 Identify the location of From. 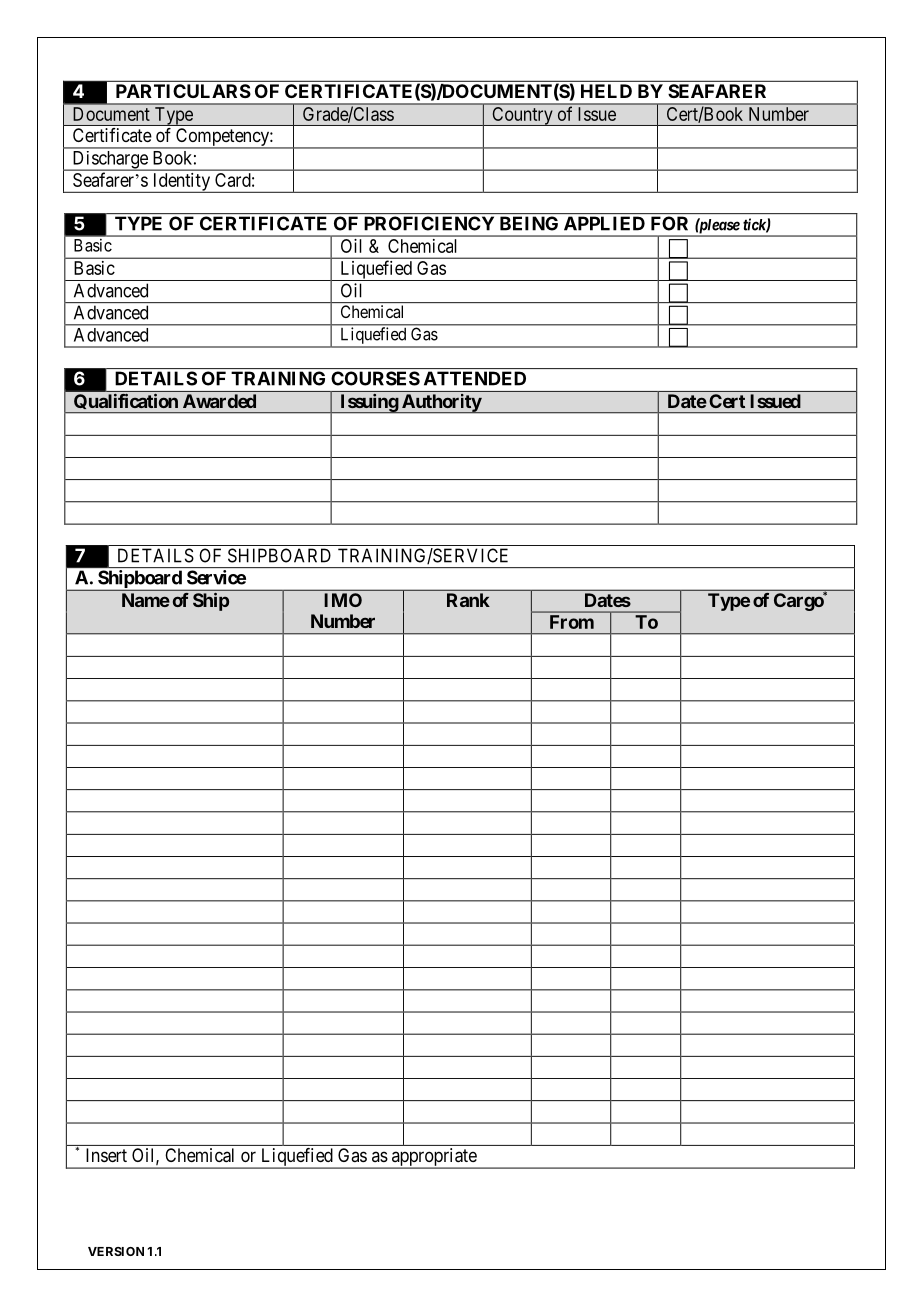
(572, 622).
